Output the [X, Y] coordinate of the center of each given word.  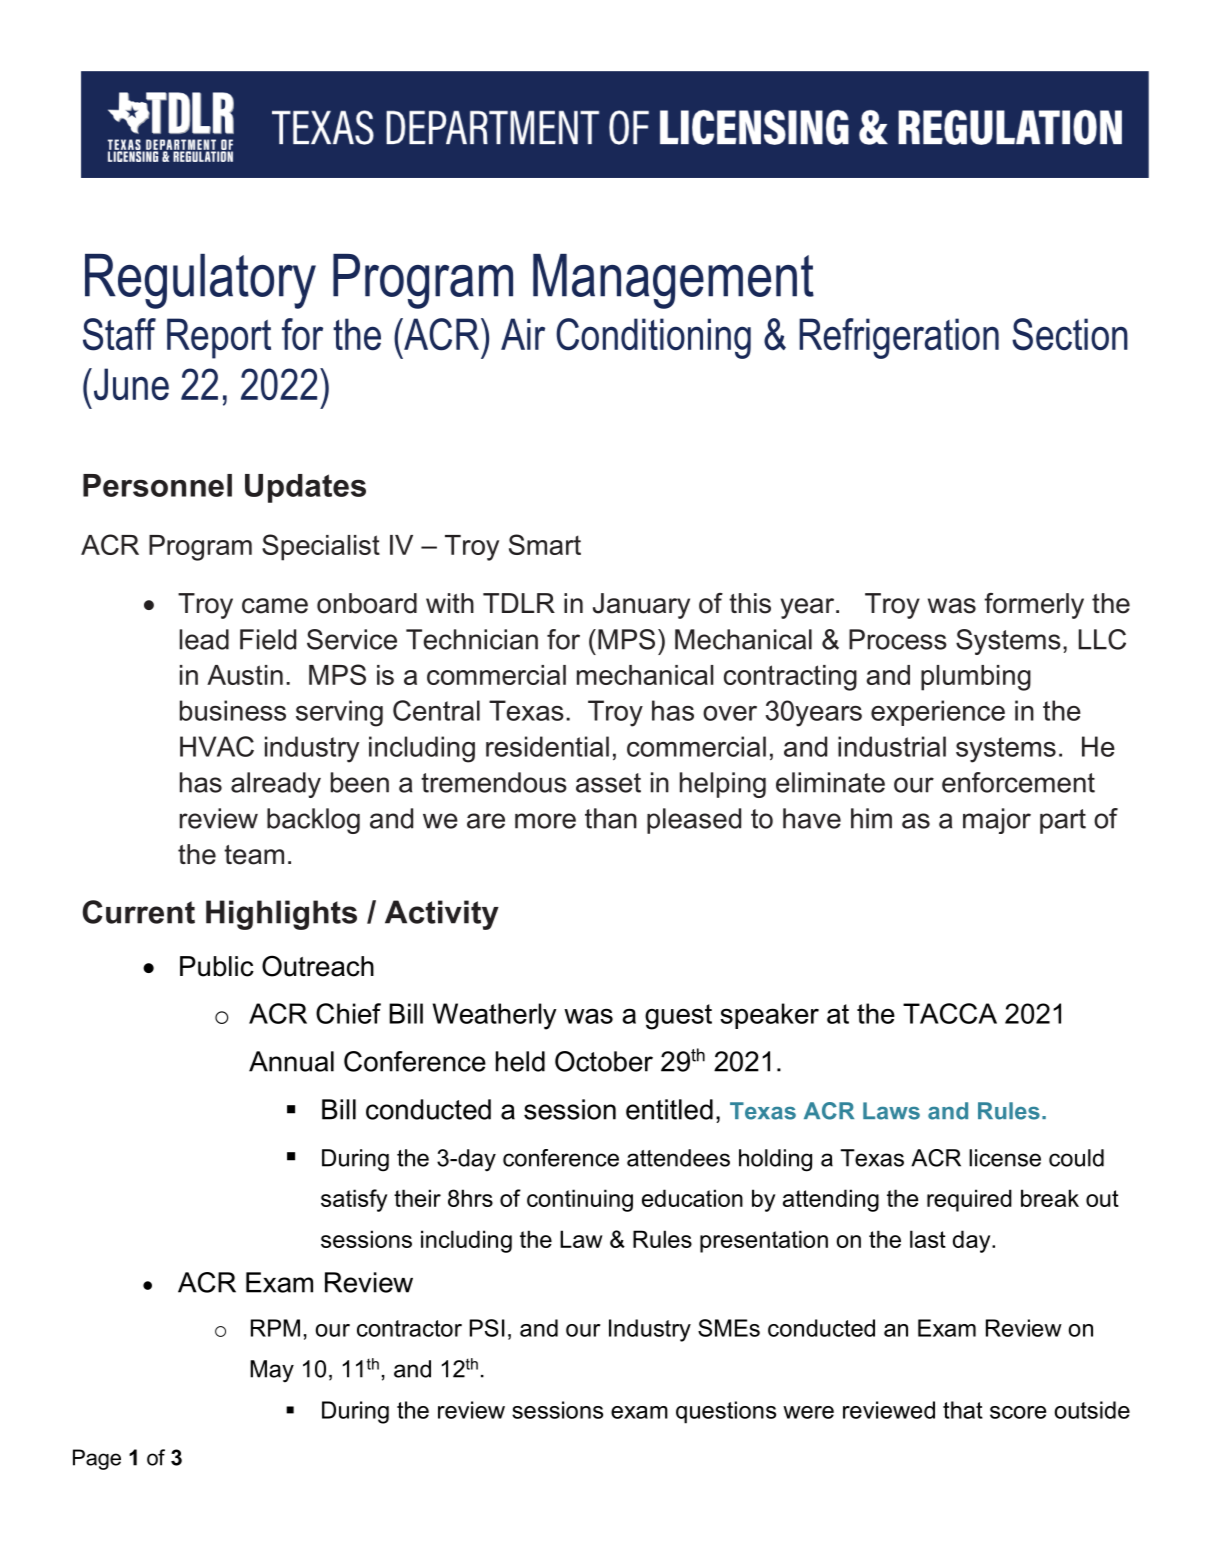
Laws [891, 1111]
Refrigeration [899, 338]
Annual [291, 1061]
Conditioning [653, 338]
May [272, 1371]
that [963, 1410]
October [604, 1061]
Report [219, 338]
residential [547, 746]
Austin [245, 675]
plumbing [976, 678]
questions [726, 1412]
